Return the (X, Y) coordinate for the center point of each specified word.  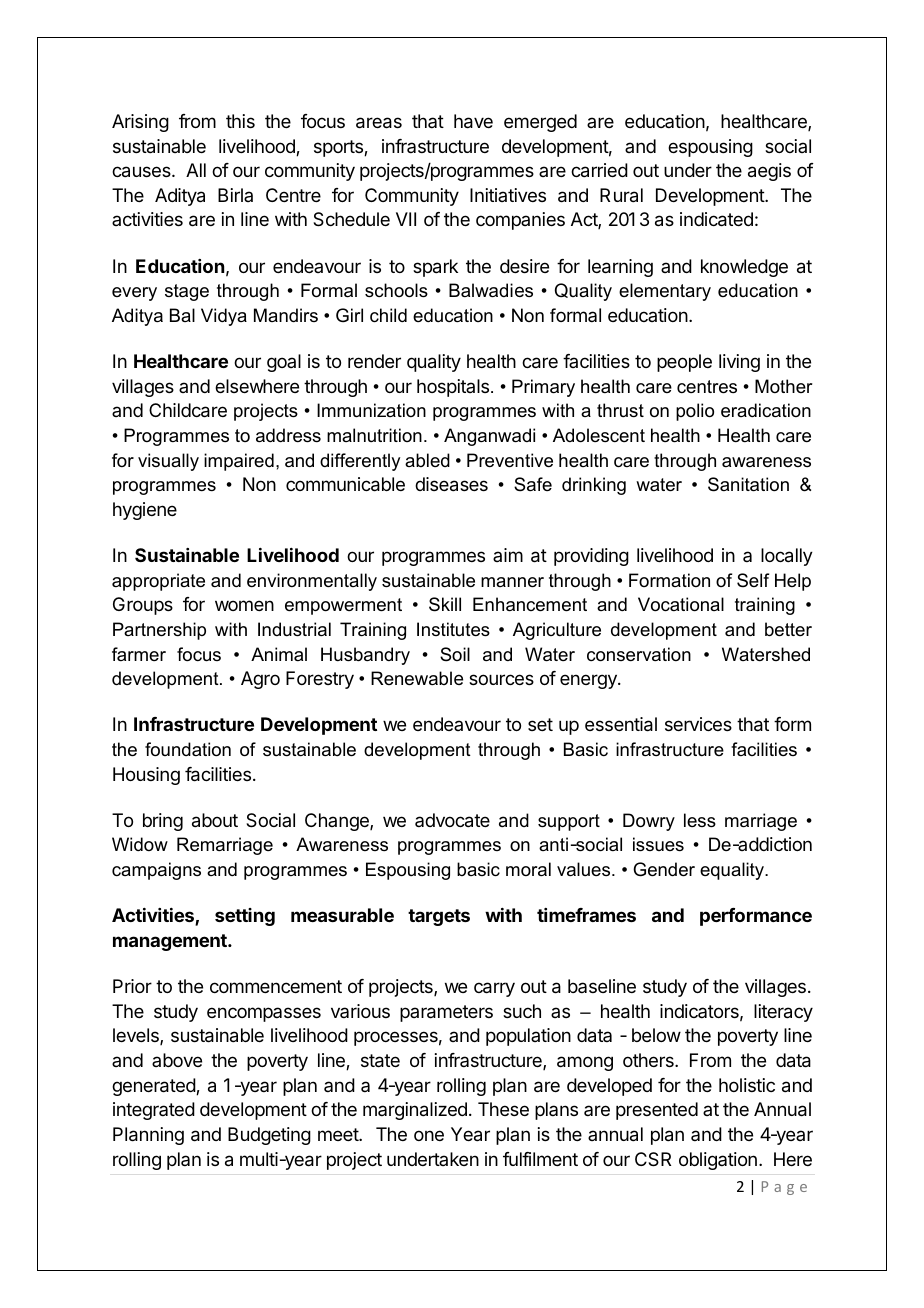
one (429, 1135)
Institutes (453, 629)
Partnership (159, 631)
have (473, 121)
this (240, 121)
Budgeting (269, 1136)
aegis (769, 172)
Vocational (681, 604)
